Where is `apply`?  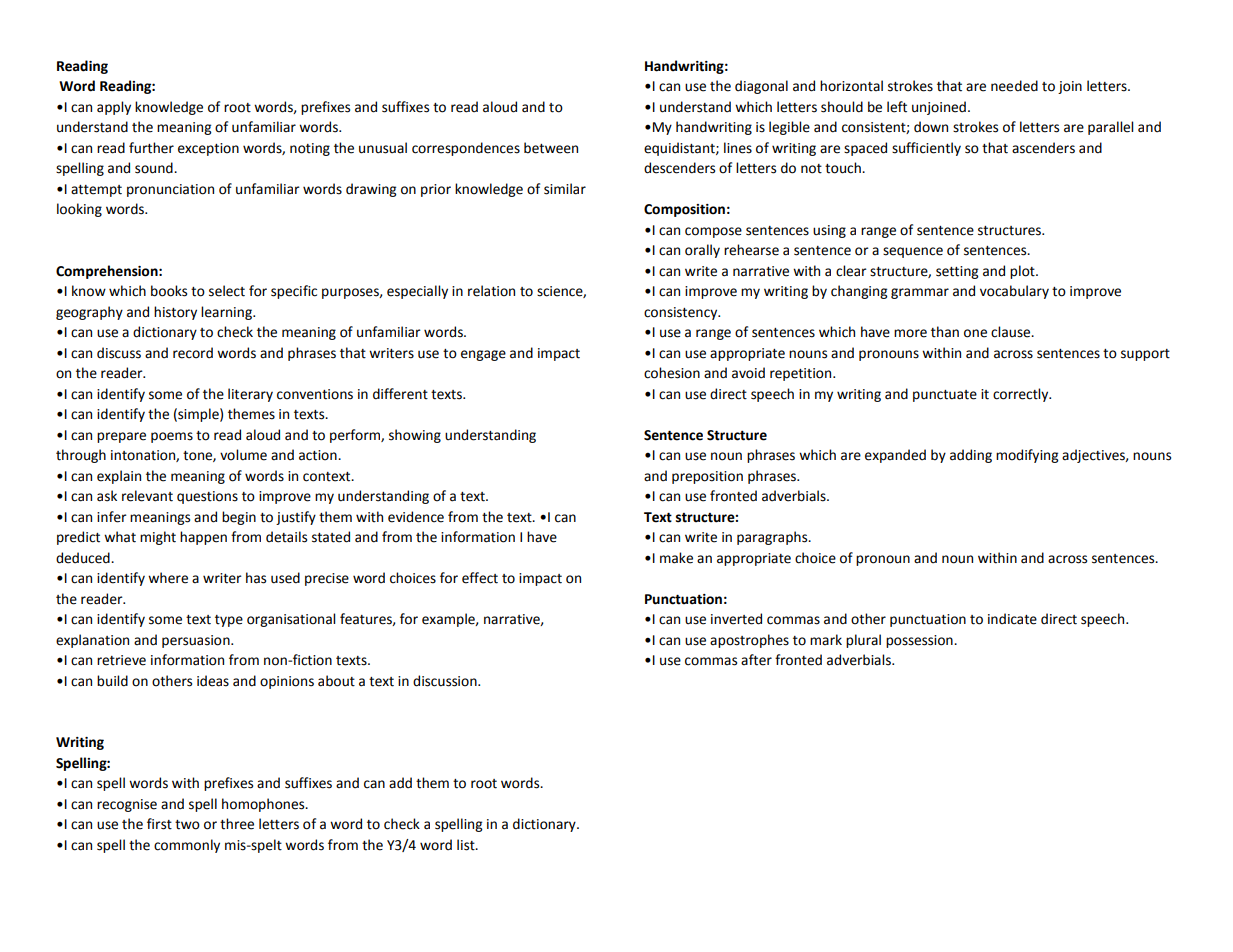 apply is located at coordinates (114, 108).
